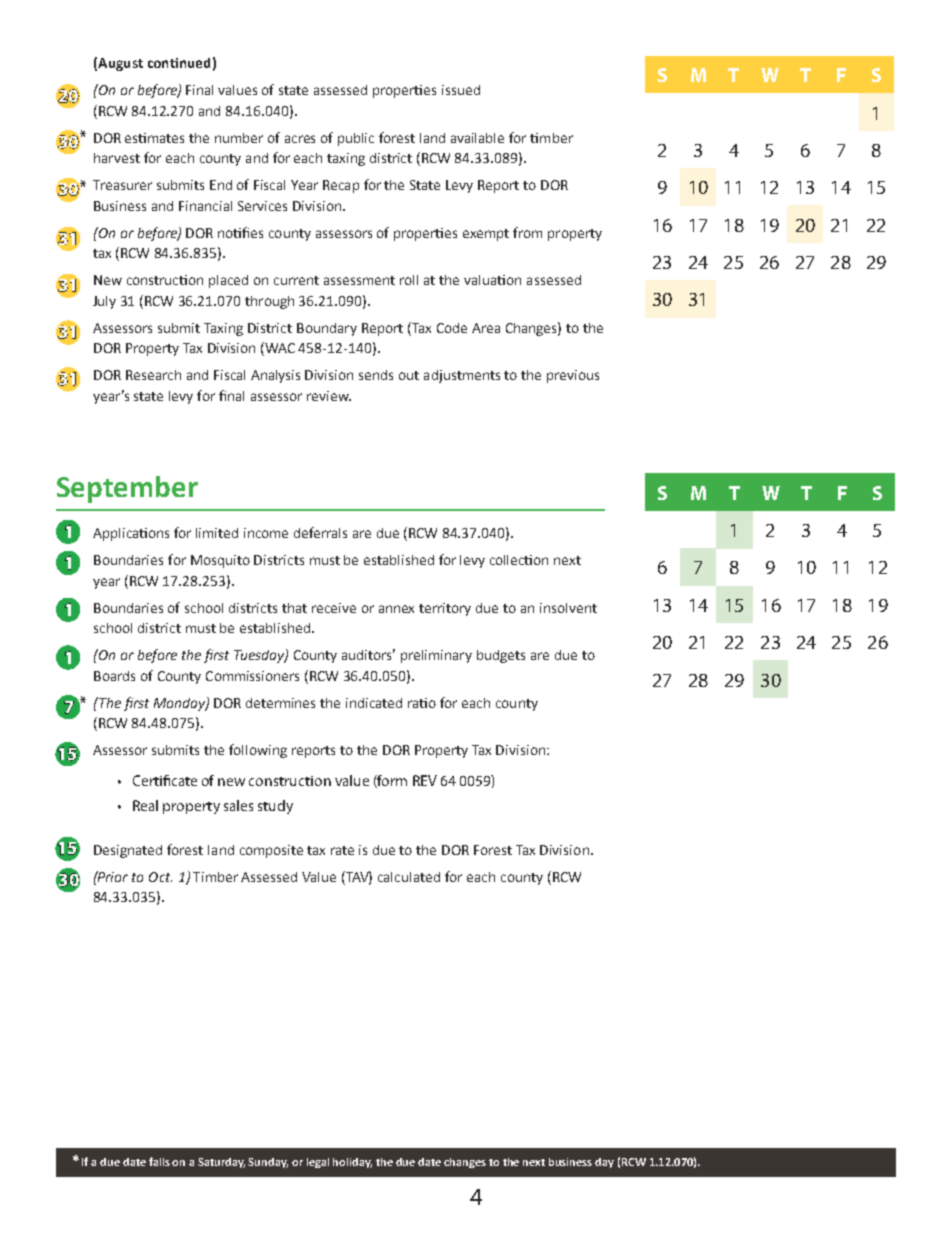  What do you see at coordinates (501, 656) in the image?
I see `budgets` at bounding box center [501, 656].
